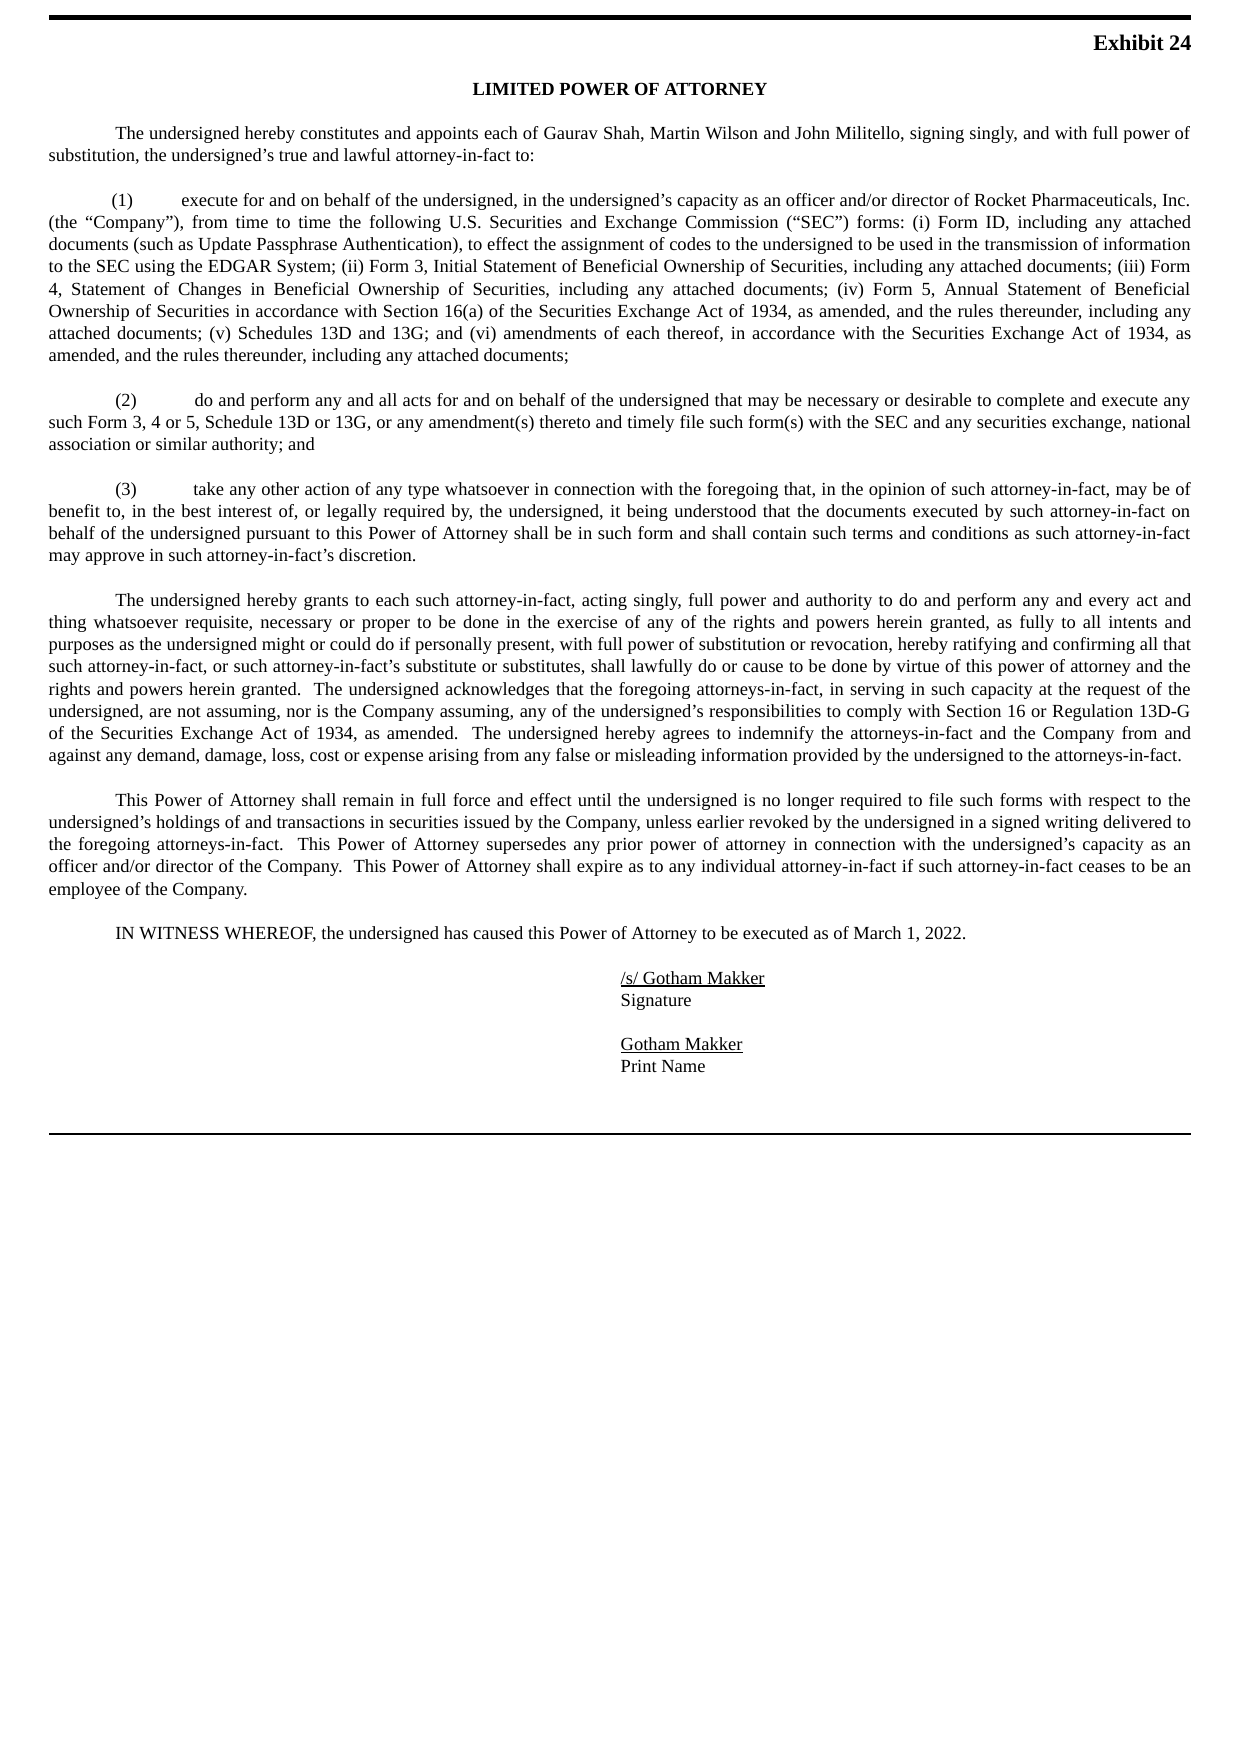 This document has width=1240, height=1755. Describe the element at coordinates (1128, 42) in the document. I see `Exhibit` at that location.
